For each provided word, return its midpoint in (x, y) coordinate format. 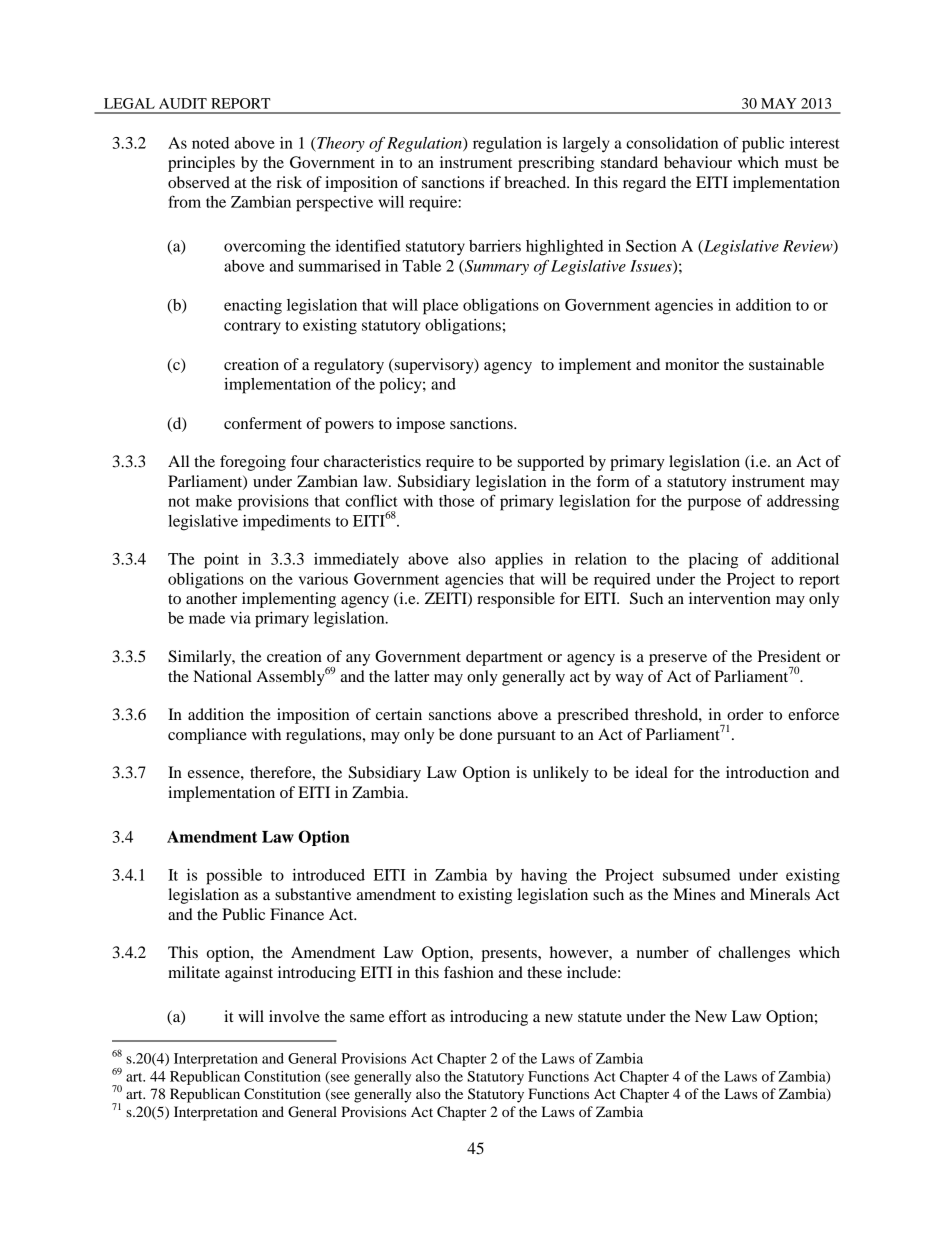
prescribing (556, 164)
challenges (754, 954)
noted (210, 143)
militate (194, 972)
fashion (469, 972)
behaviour (698, 162)
